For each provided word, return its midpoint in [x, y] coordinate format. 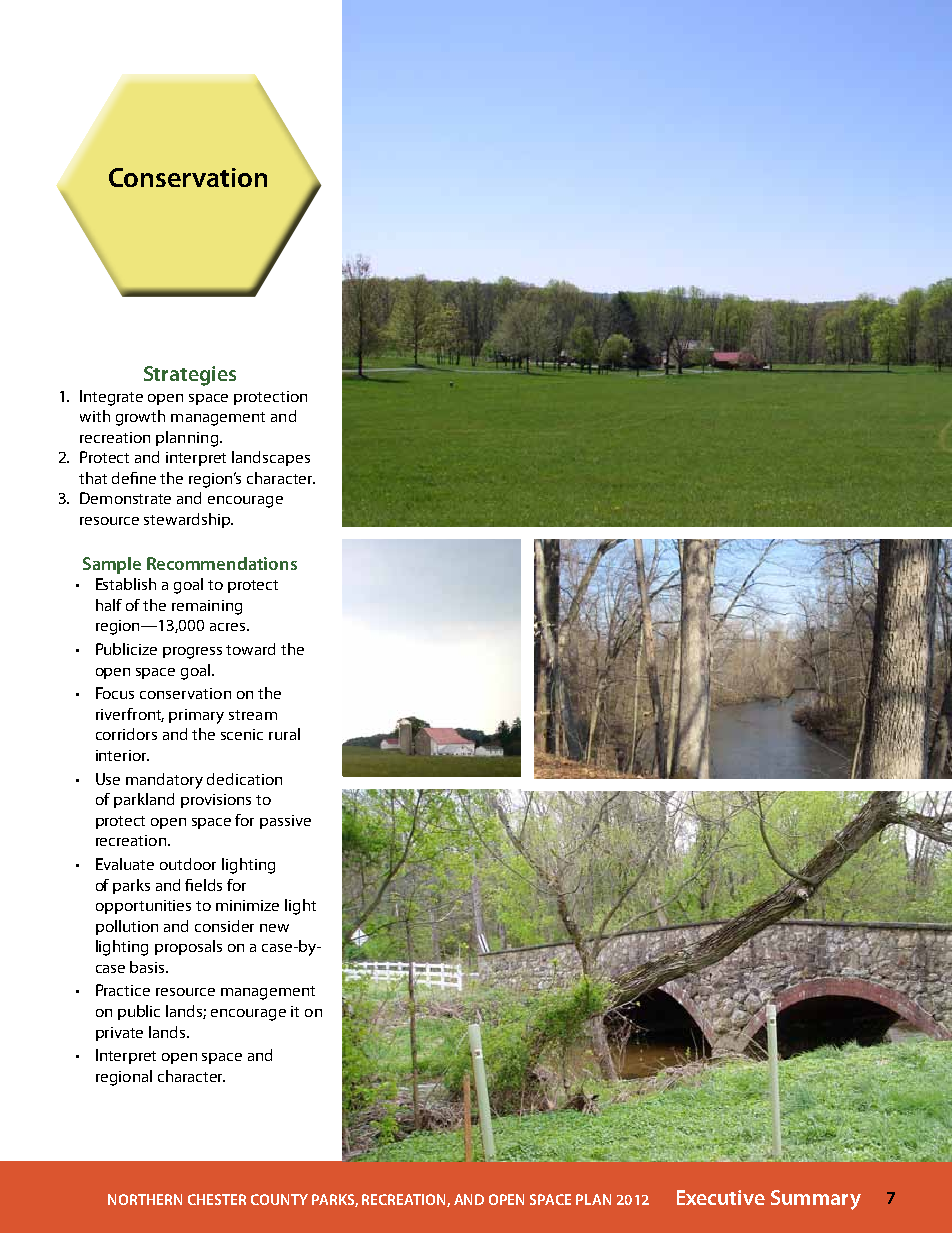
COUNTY [279, 1199]
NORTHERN [145, 1199]
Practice [123, 990]
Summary [816, 1200]
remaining [207, 607]
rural [284, 734]
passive [285, 822]
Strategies [190, 376]
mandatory [164, 781]
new [274, 928]
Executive [721, 1197]
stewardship [188, 520]
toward [250, 649]
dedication [244, 779]
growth [140, 418]
